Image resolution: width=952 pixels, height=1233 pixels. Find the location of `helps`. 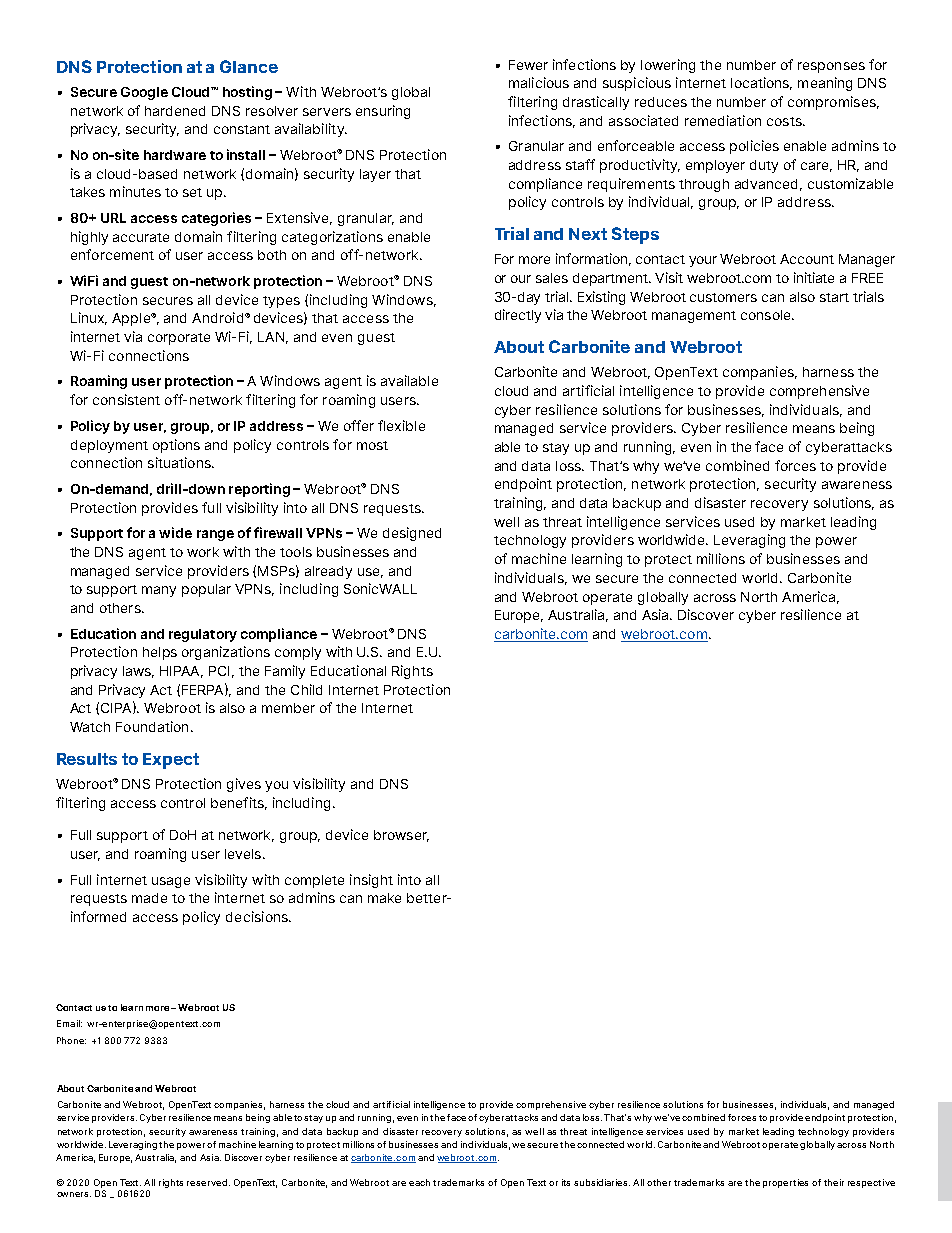

helps is located at coordinates (160, 653).
